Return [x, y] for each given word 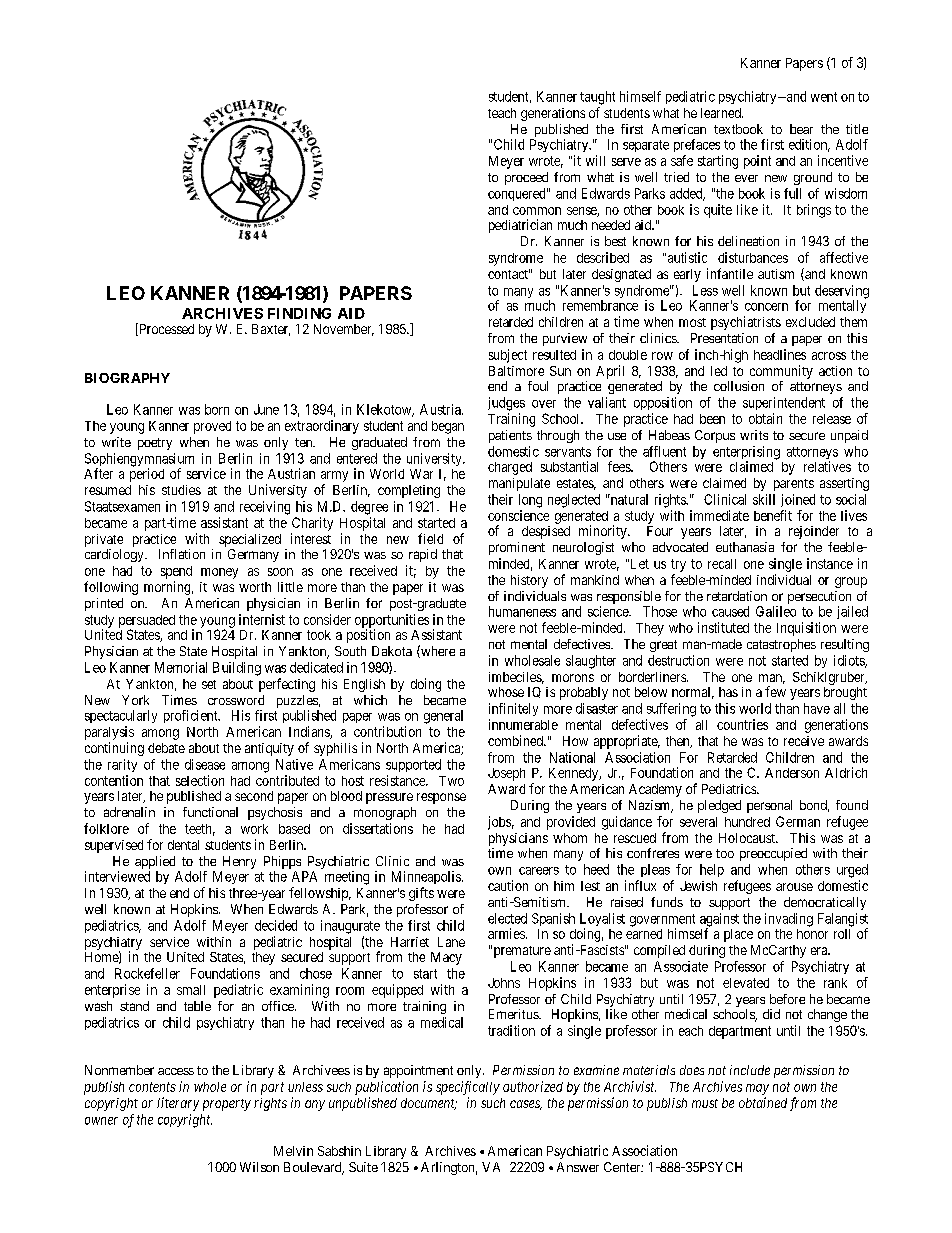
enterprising [746, 454]
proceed [526, 178]
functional [210, 812]
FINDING [299, 313]
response [441, 798]
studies [181, 490]
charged [510, 468]
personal [769, 806]
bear [801, 129]
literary [178, 1104]
